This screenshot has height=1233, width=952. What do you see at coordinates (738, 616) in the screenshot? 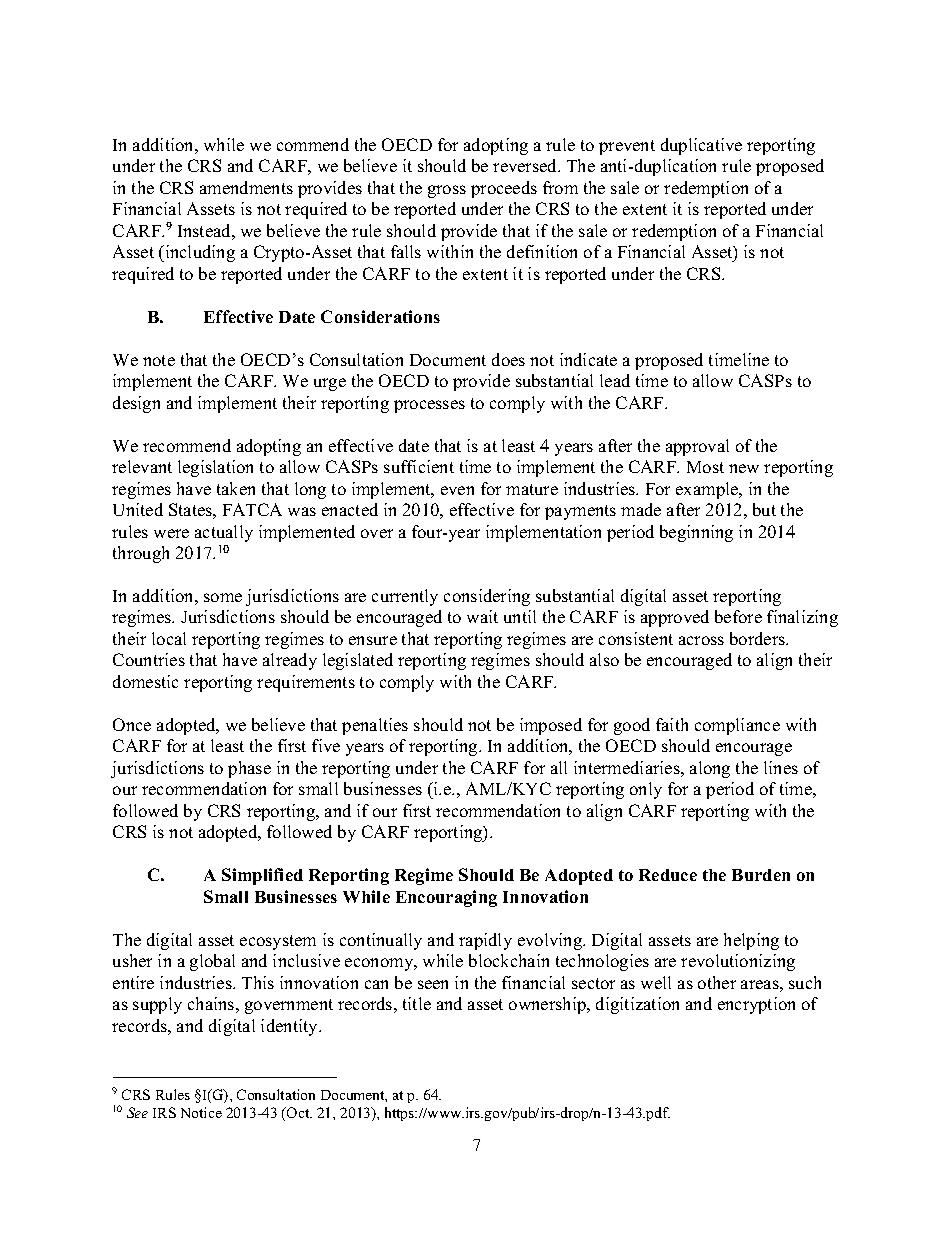
I see `before` at bounding box center [738, 616].
